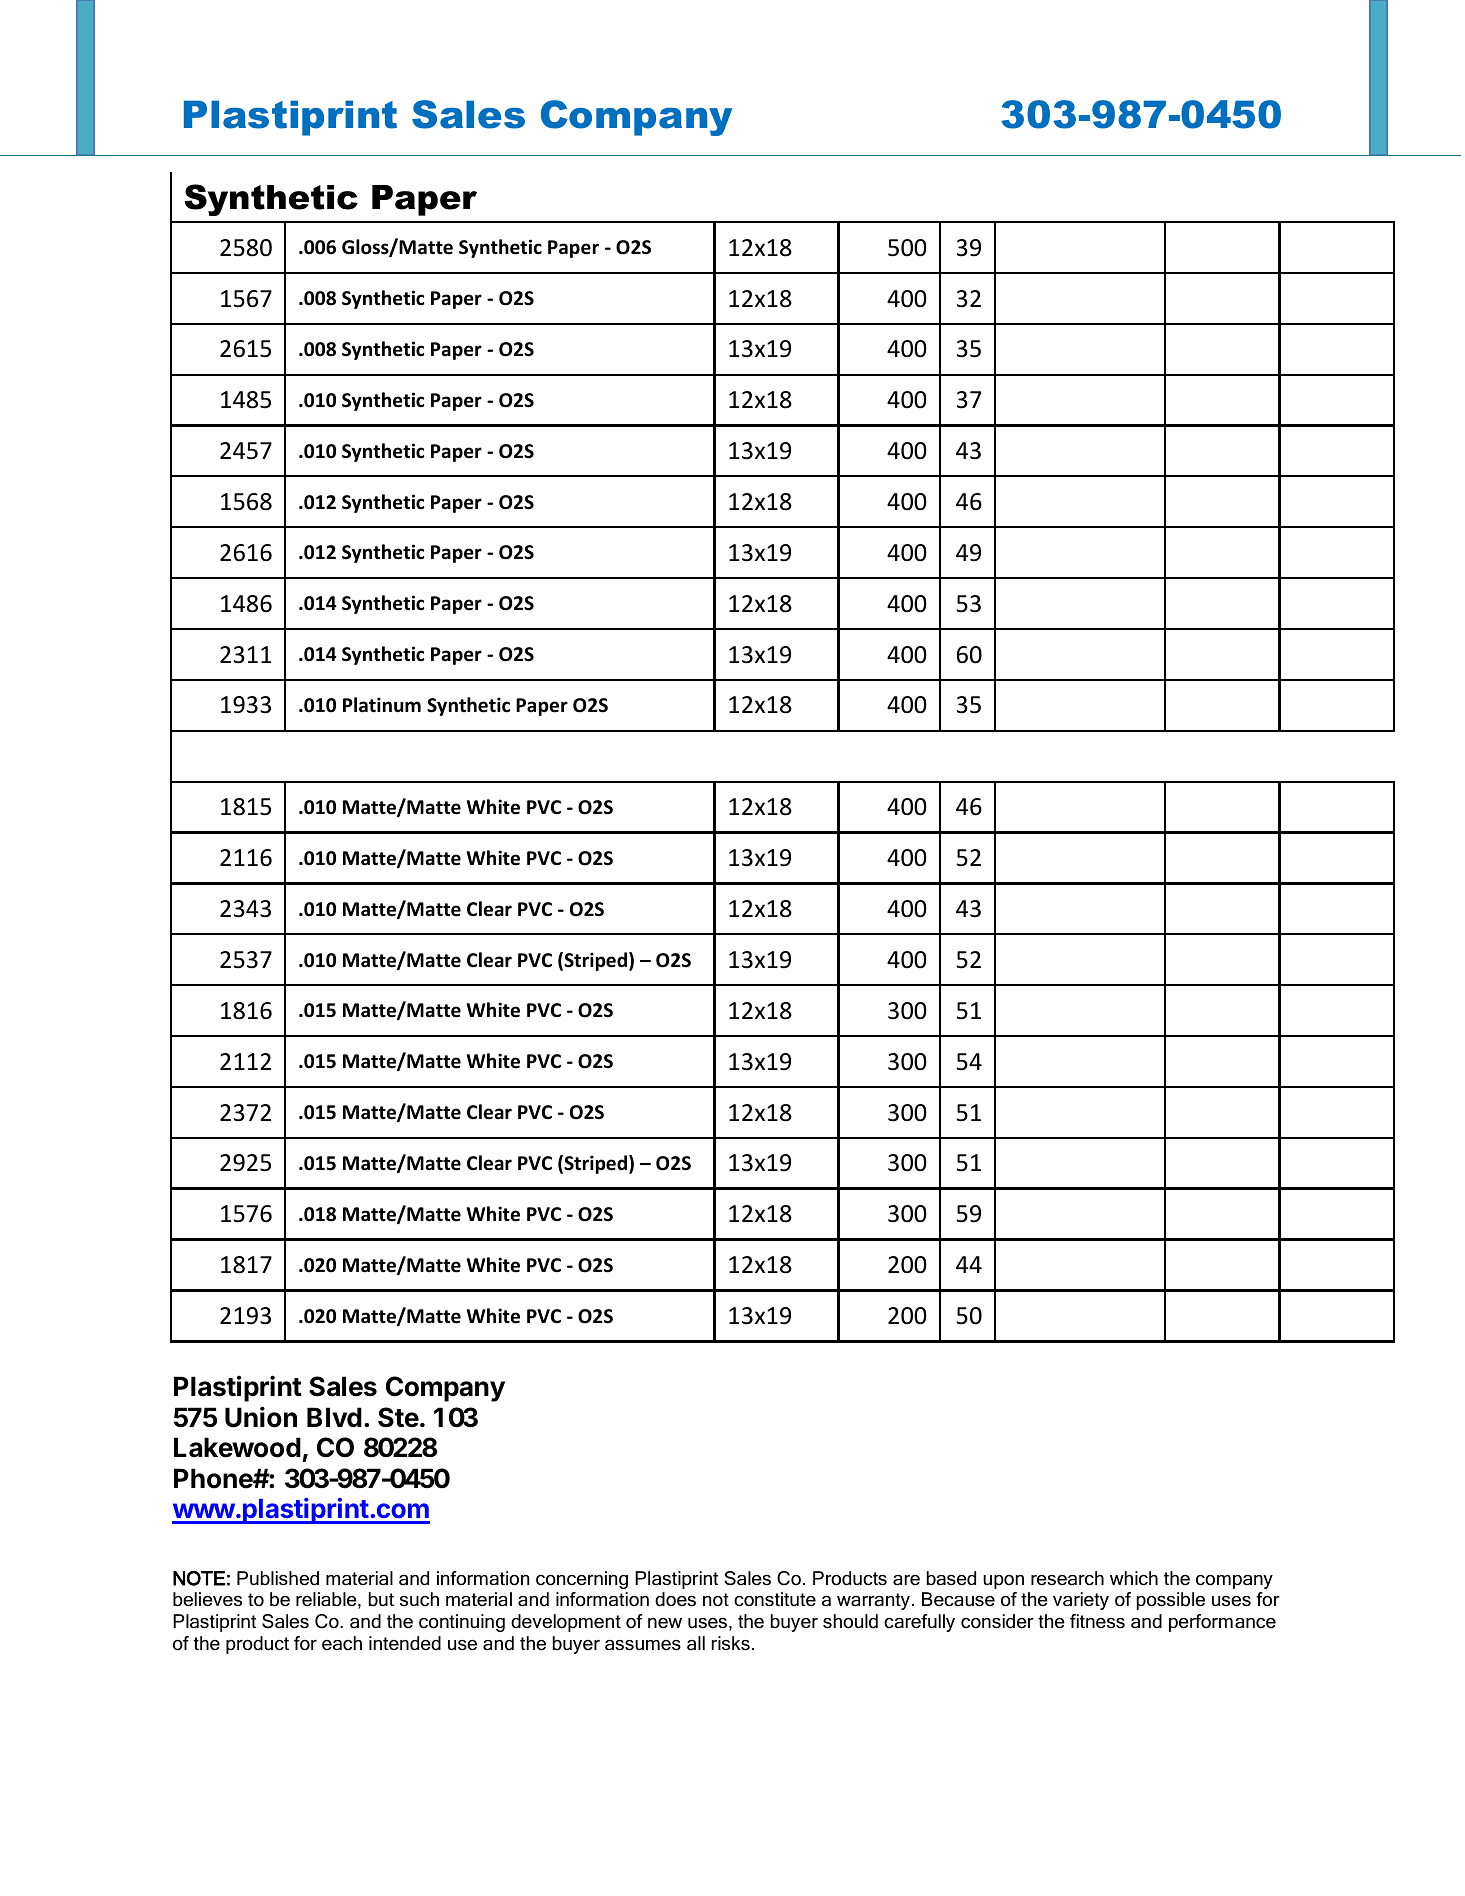  What do you see at coordinates (278, 1578) in the page?
I see `Published` at bounding box center [278, 1578].
